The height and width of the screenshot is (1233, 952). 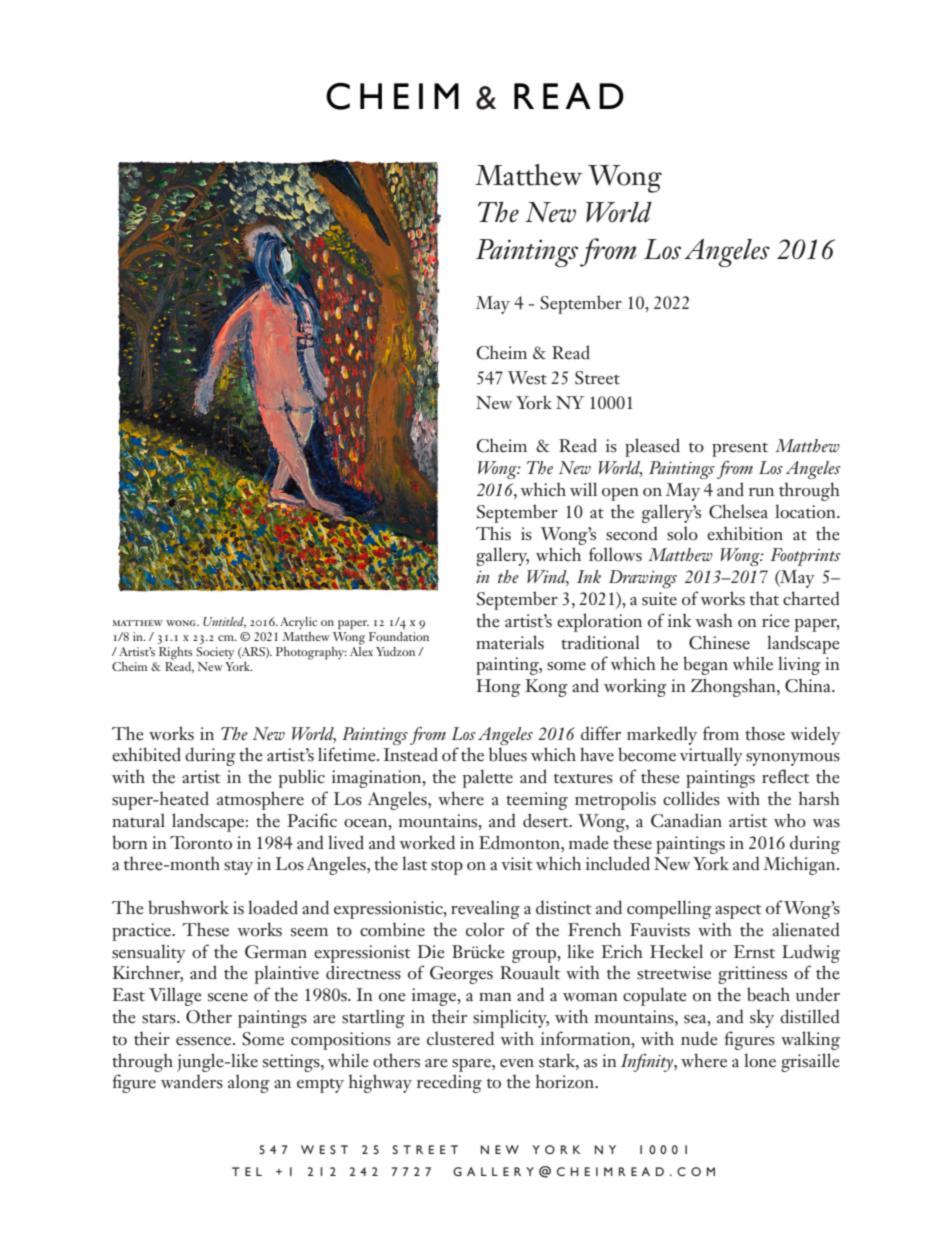 I want to click on wanders, so click(x=192, y=1081).
